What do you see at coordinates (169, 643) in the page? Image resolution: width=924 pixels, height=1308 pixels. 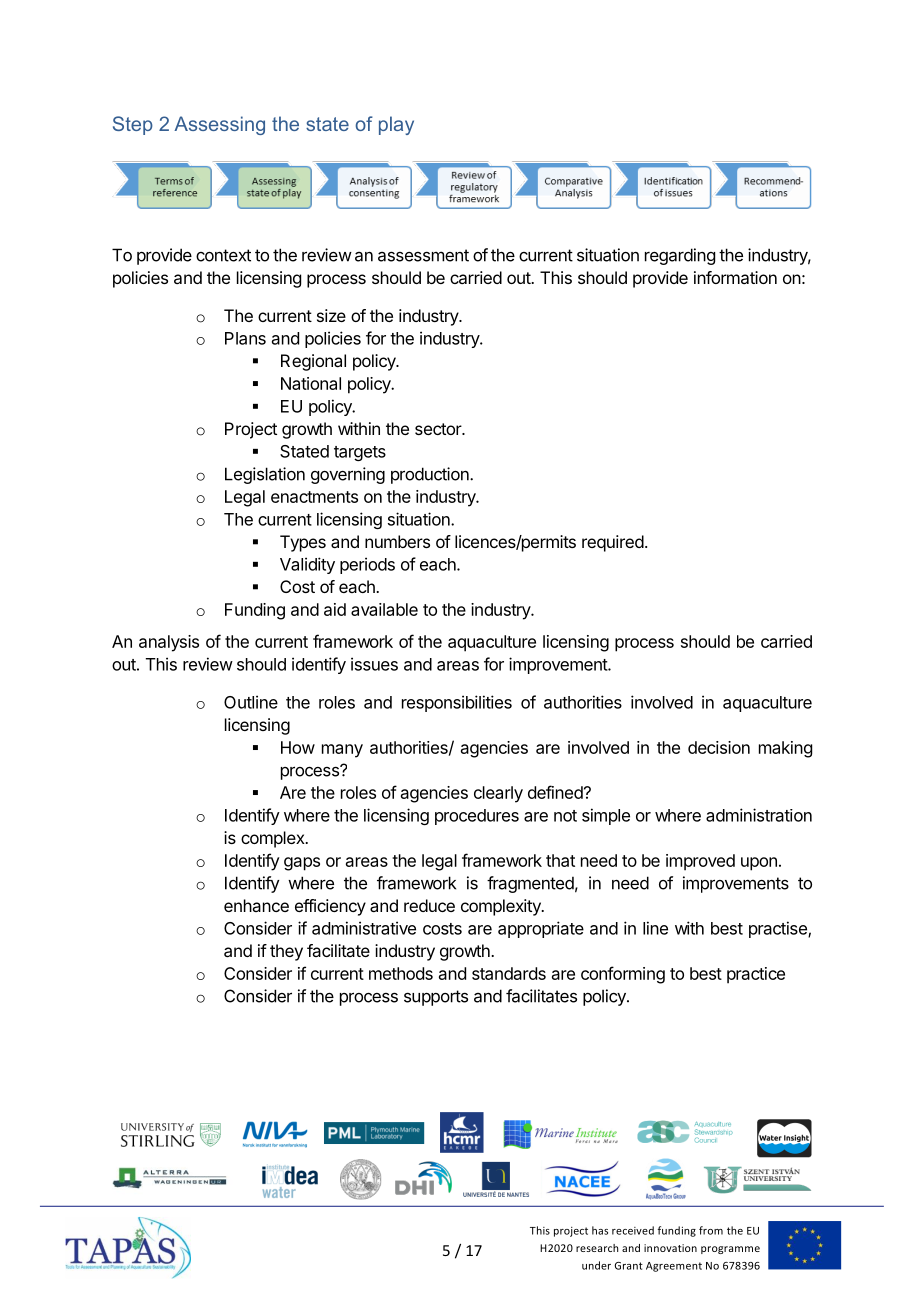 I see `analysis` at bounding box center [169, 643].
